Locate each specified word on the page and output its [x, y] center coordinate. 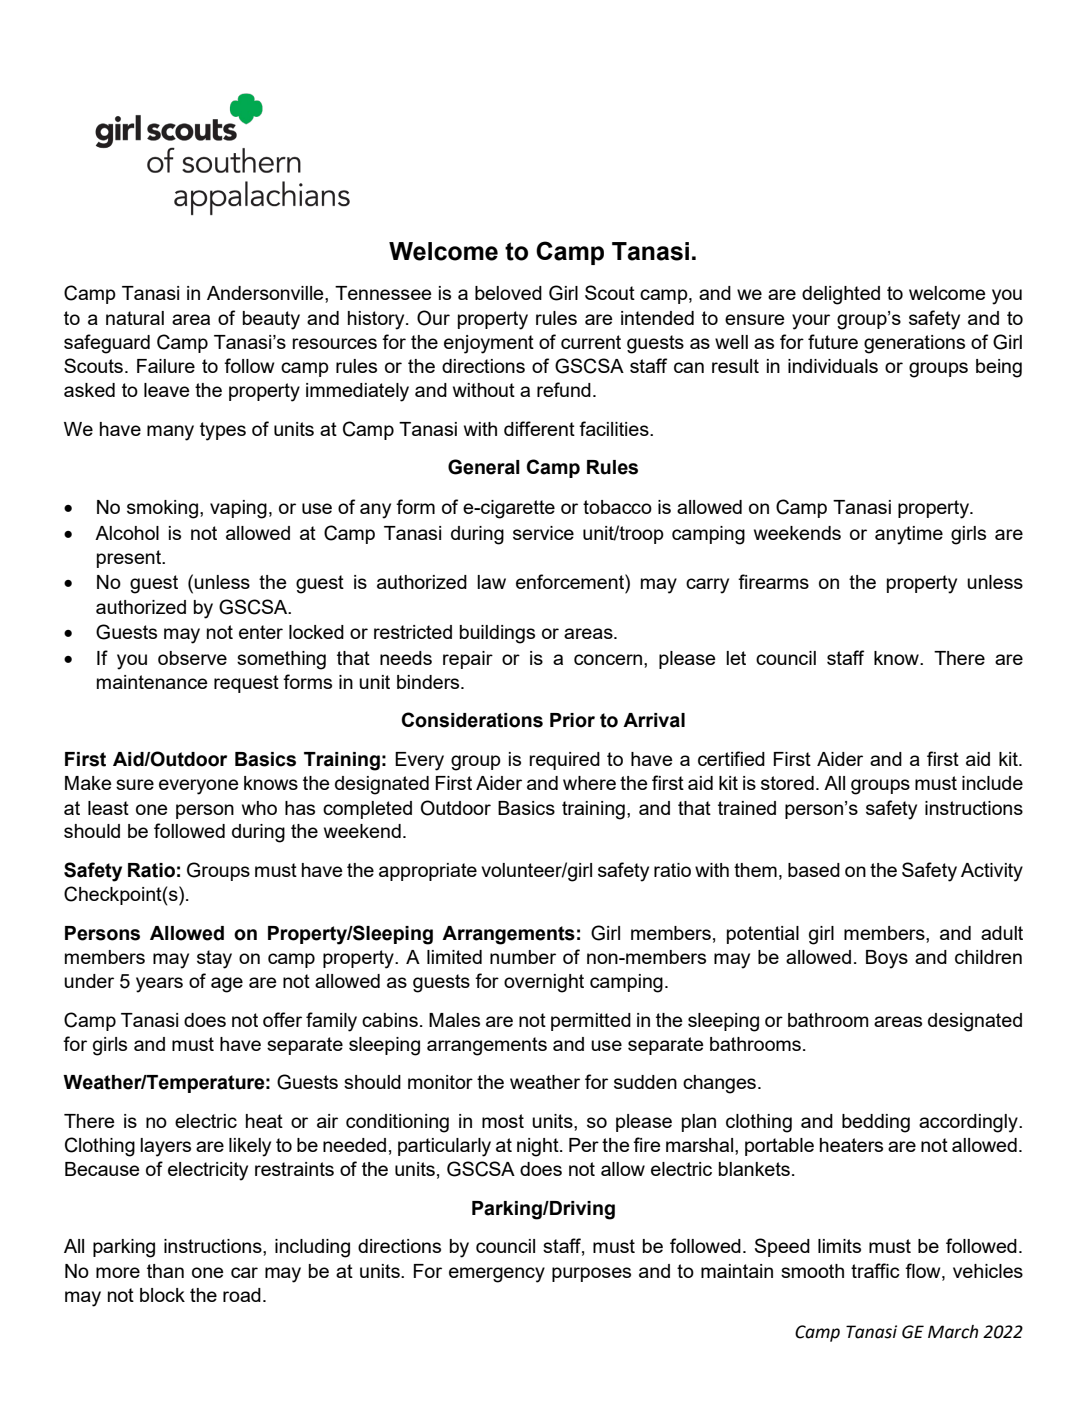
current [591, 342]
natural [135, 318]
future [833, 341]
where [589, 783]
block [162, 1295]
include [992, 783]
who [259, 808]
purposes [591, 1274]
